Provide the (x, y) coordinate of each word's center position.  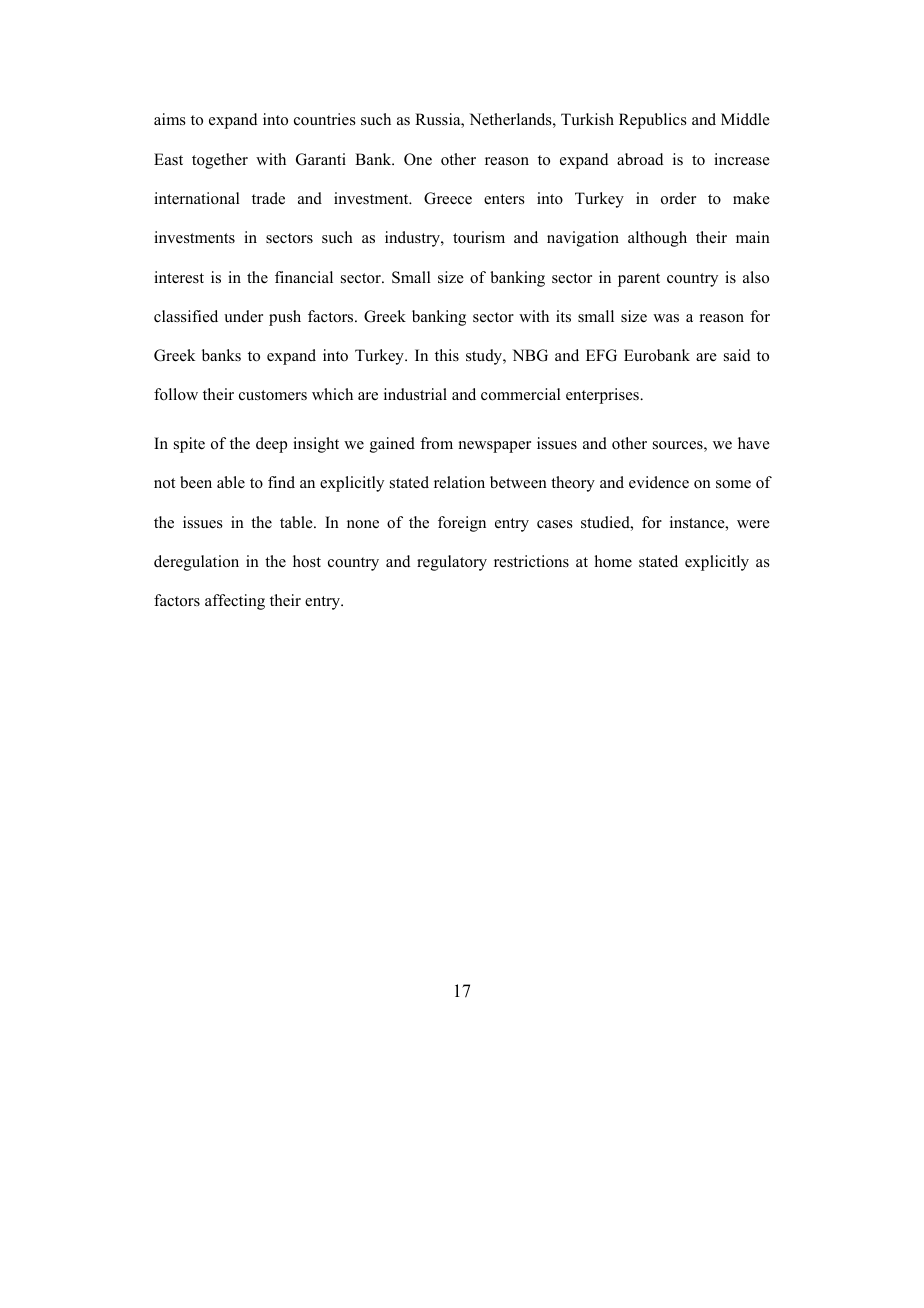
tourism (479, 237)
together (220, 161)
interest (179, 277)
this (447, 355)
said (737, 355)
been (196, 482)
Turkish (587, 119)
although (657, 239)
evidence (659, 482)
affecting (235, 602)
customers (273, 395)
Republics (653, 121)
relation (459, 482)
